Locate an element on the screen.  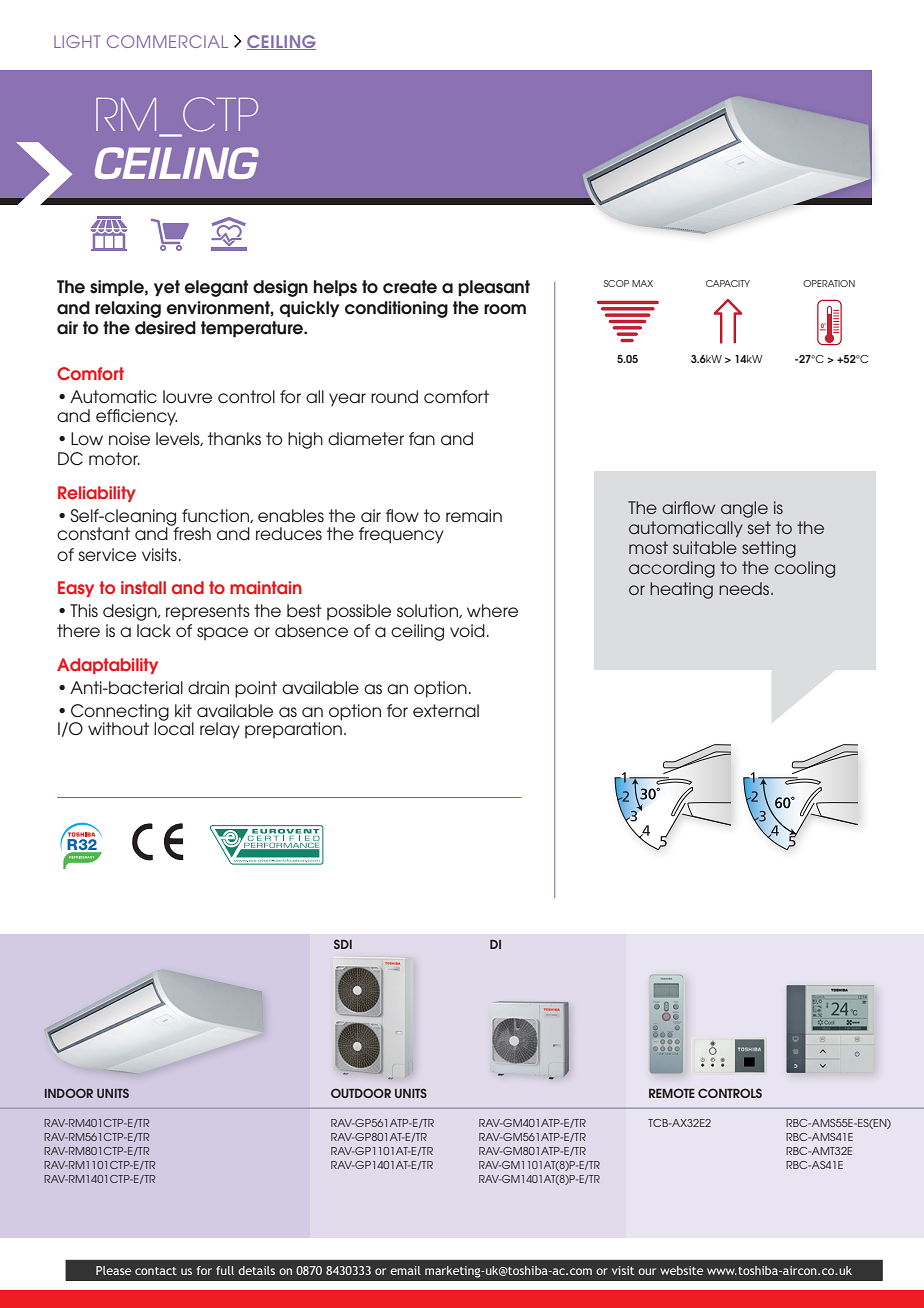
INDOOR is located at coordinates (69, 1093).
